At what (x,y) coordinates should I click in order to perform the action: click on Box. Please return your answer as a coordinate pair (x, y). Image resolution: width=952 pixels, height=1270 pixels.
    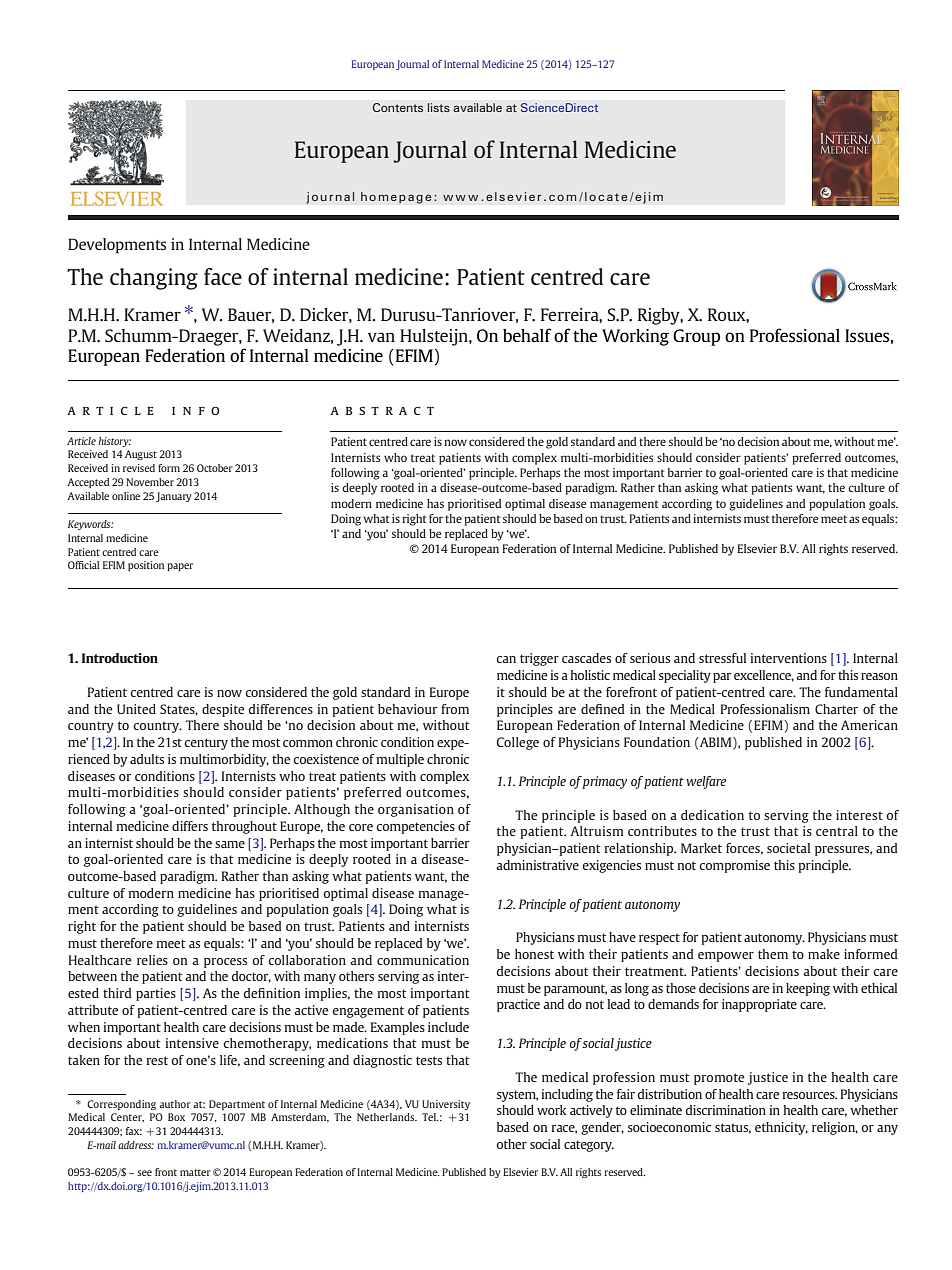
    Looking at the image, I should click on (176, 1117).
